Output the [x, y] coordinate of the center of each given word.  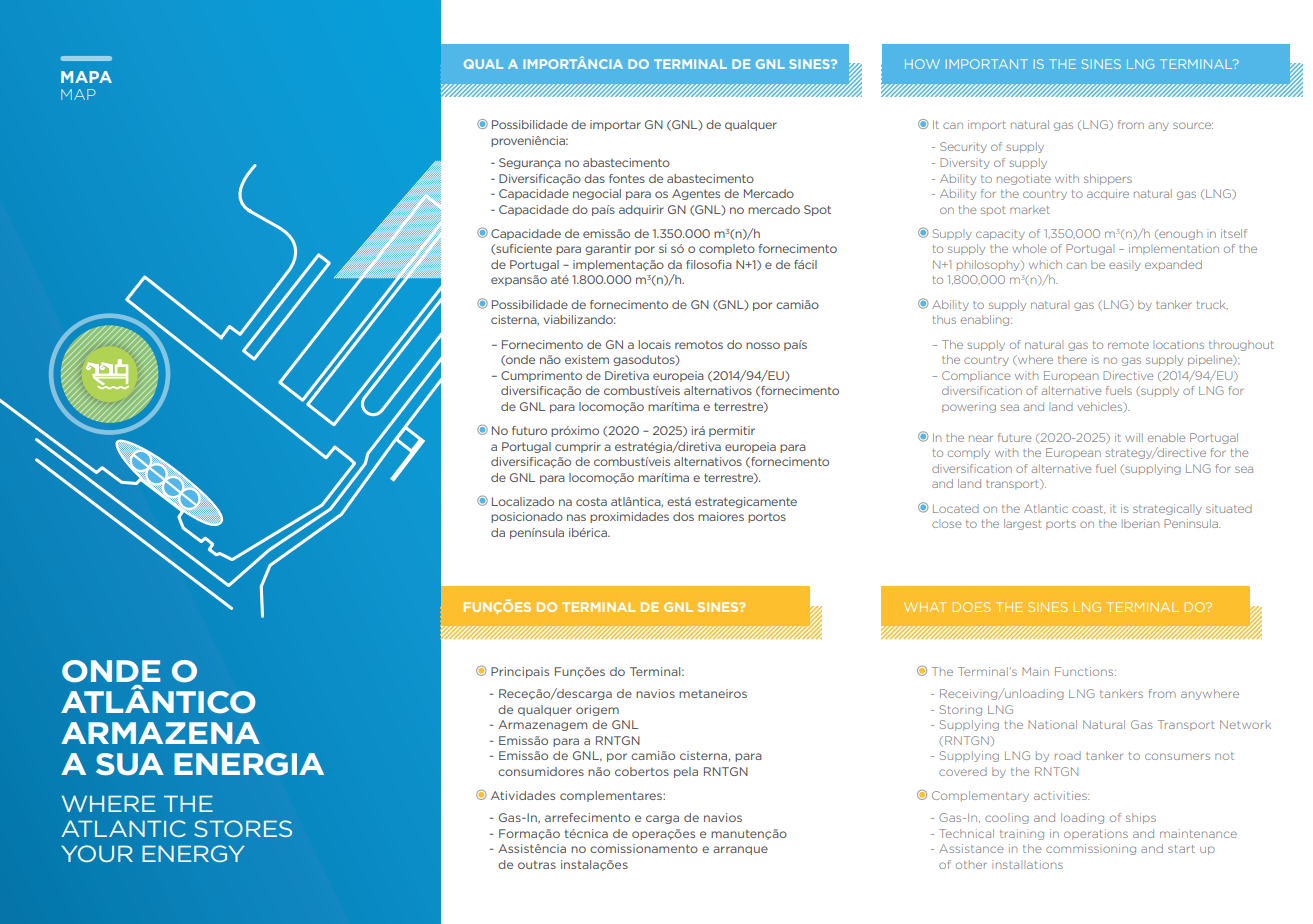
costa [591, 501]
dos [683, 516]
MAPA [86, 77]
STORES [243, 828]
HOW [922, 64]
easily [1125, 265]
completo [727, 249]
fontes [627, 178]
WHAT [925, 607]
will [1134, 437]
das [594, 178]
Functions [1085, 671]
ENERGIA [249, 764]
